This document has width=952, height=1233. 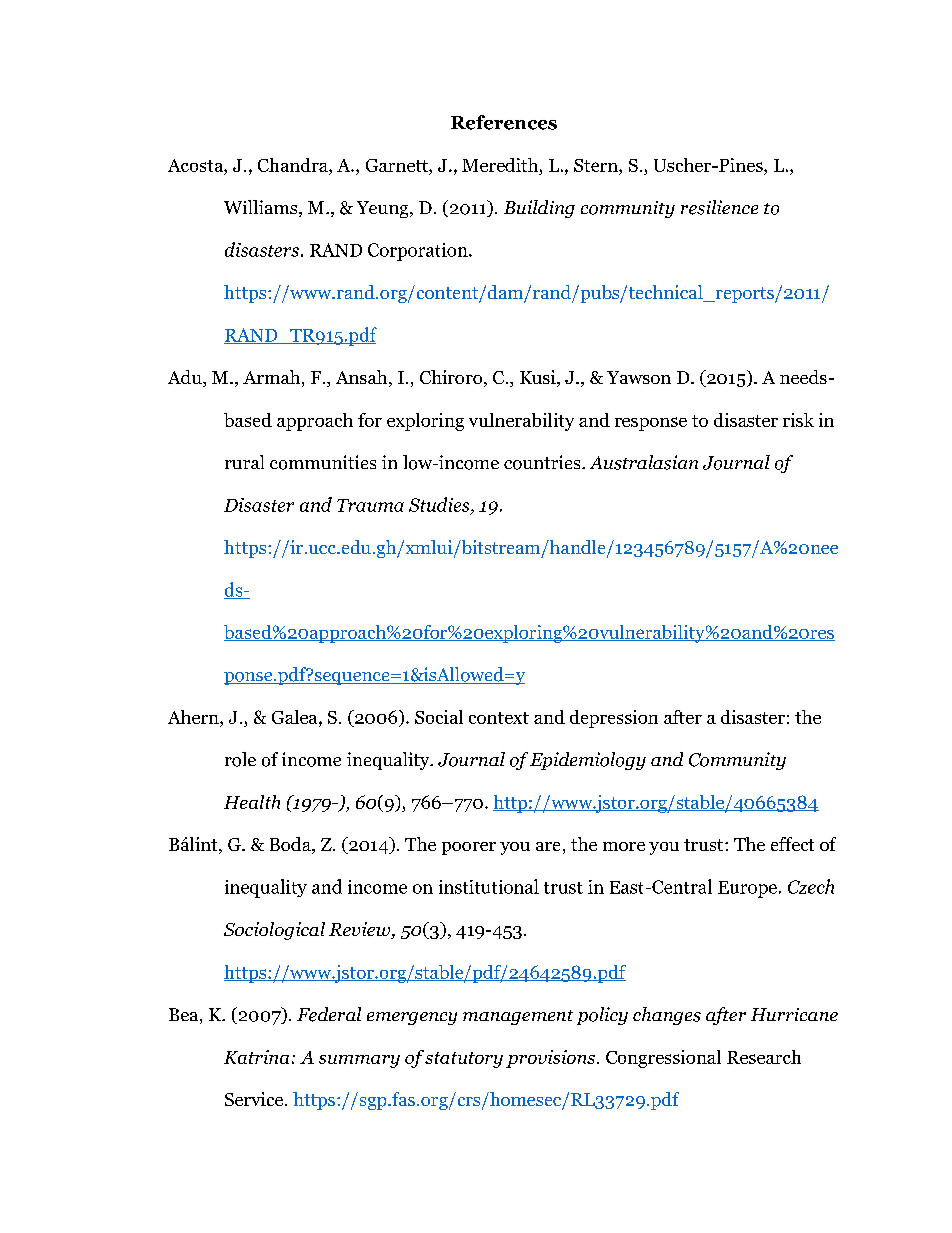 What do you see at coordinates (256, 1057) in the document?
I see `Katrina` at bounding box center [256, 1057].
